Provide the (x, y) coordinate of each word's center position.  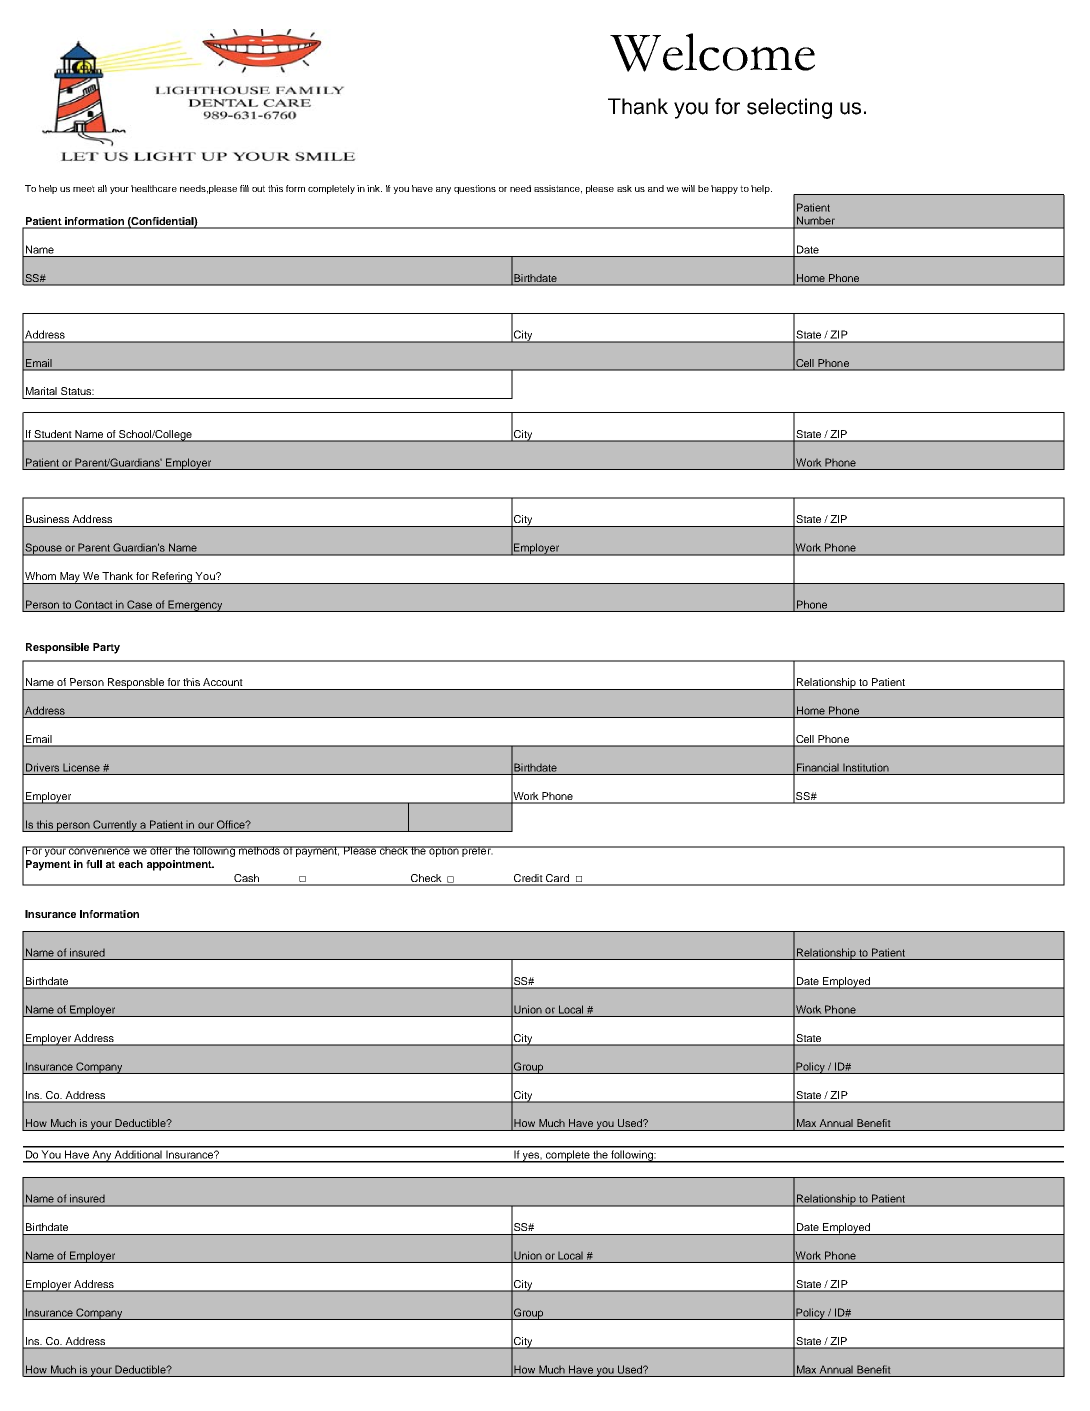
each (130, 864)
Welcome (712, 52)
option (444, 851)
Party (106, 648)
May (70, 578)
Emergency (195, 606)
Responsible (57, 648)
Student (53, 435)
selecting (789, 108)
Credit (528, 879)
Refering (172, 578)
